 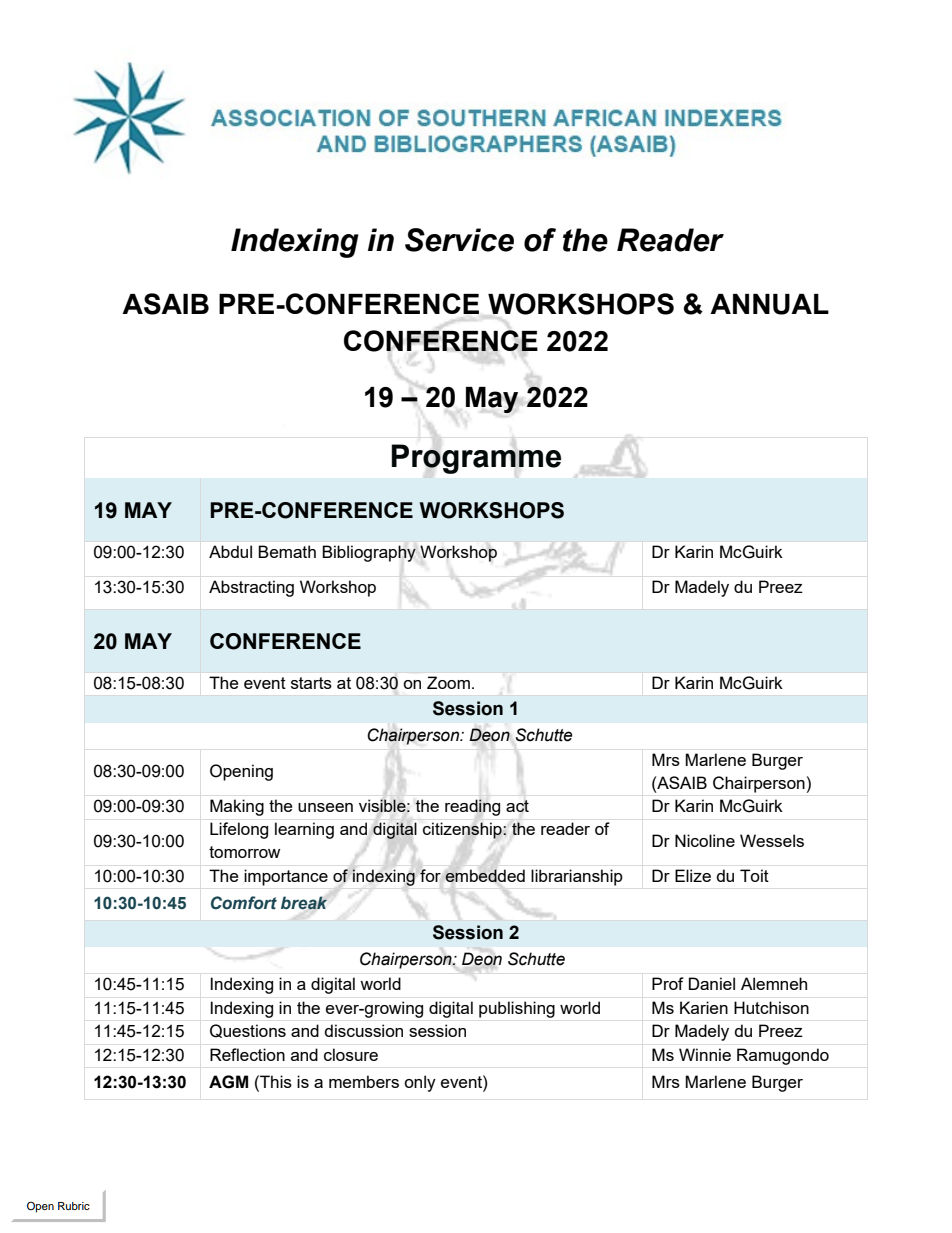 I want to click on Reflection, so click(x=247, y=1054).
